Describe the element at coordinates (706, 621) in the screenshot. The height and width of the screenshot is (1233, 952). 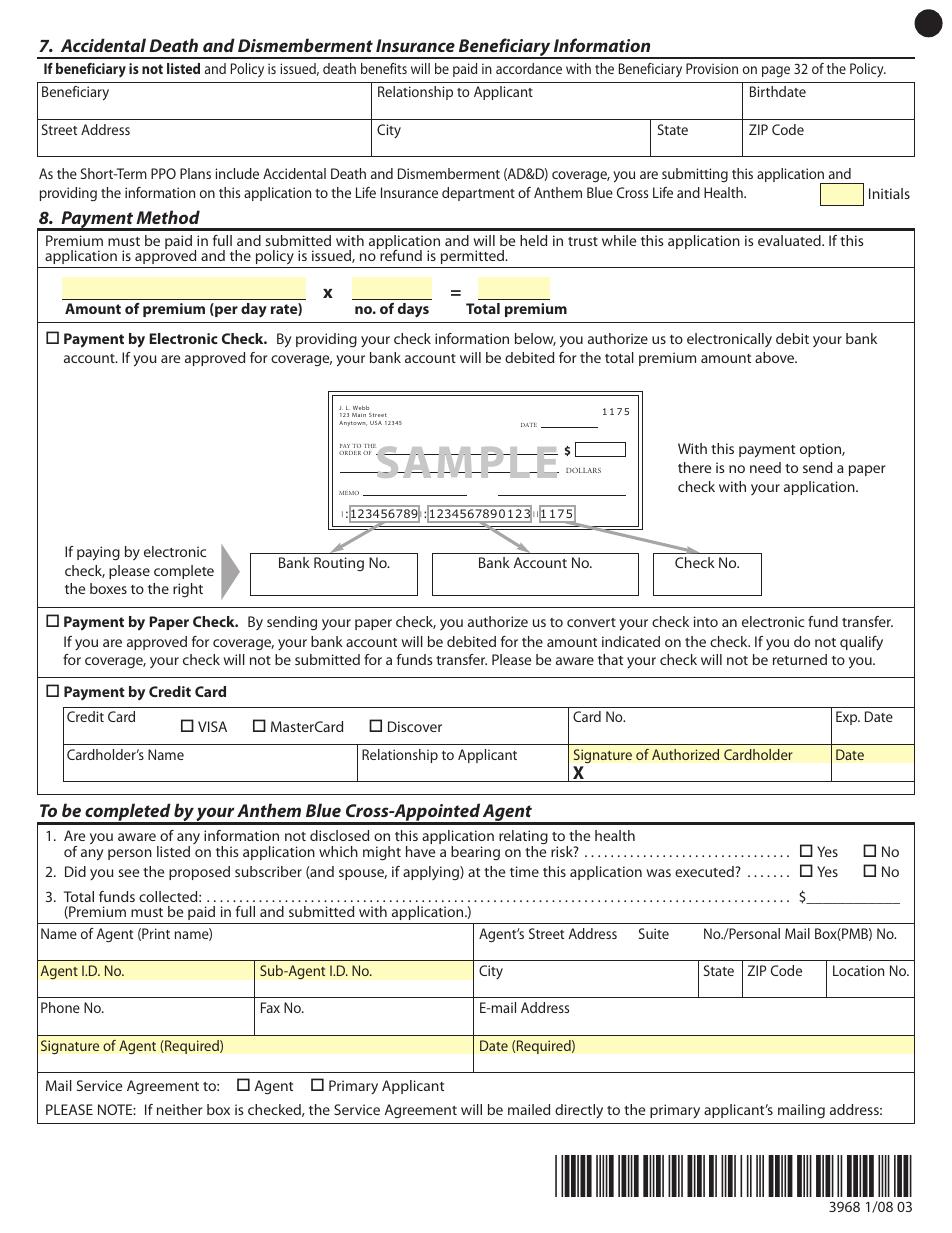
I see `into` at that location.
